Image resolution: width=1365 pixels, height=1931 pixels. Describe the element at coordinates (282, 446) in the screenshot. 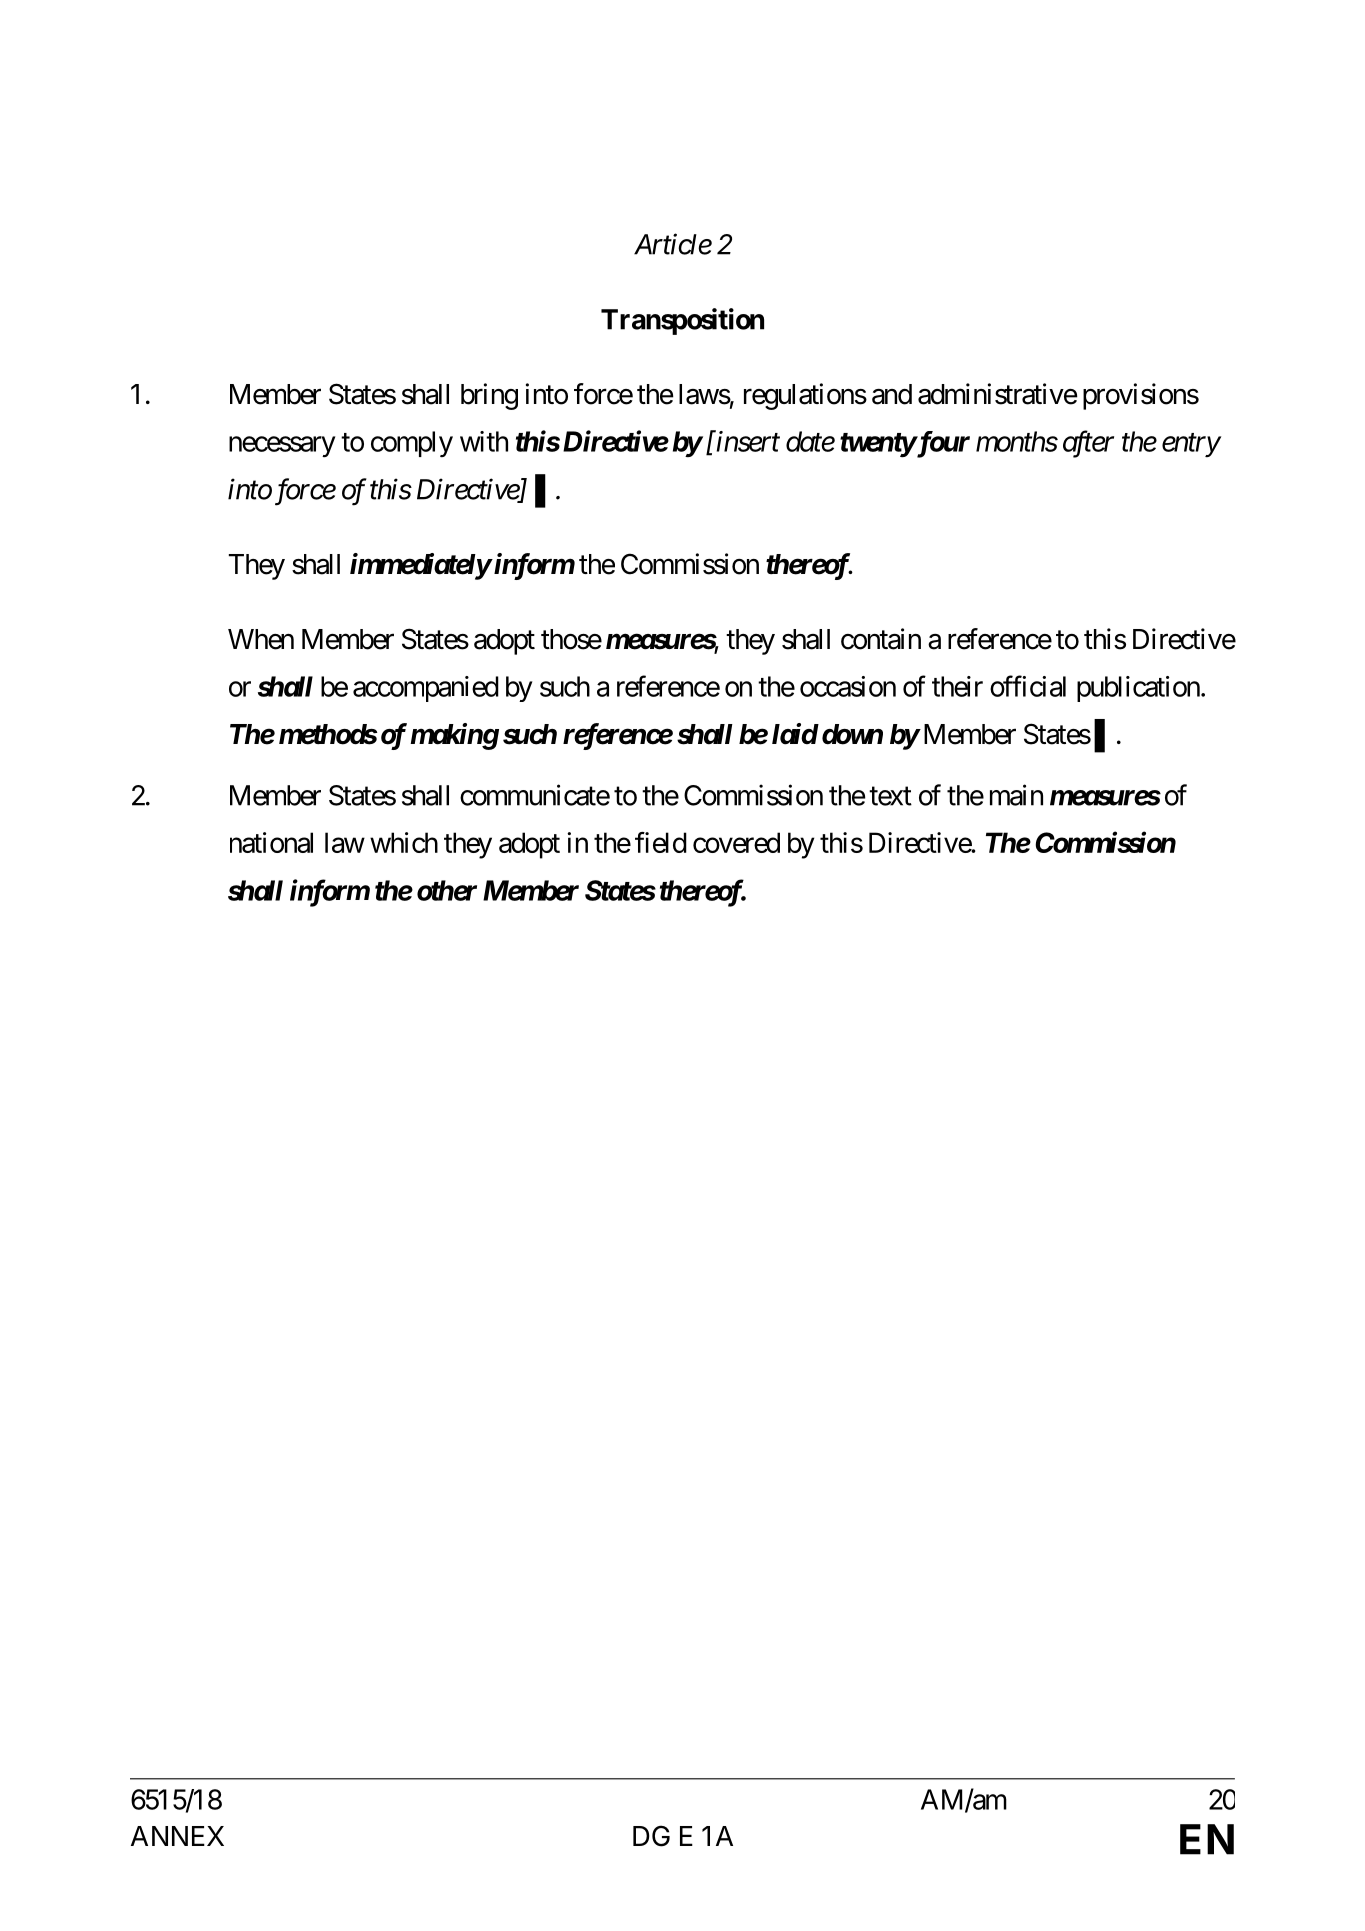

I see `necessary` at that location.
